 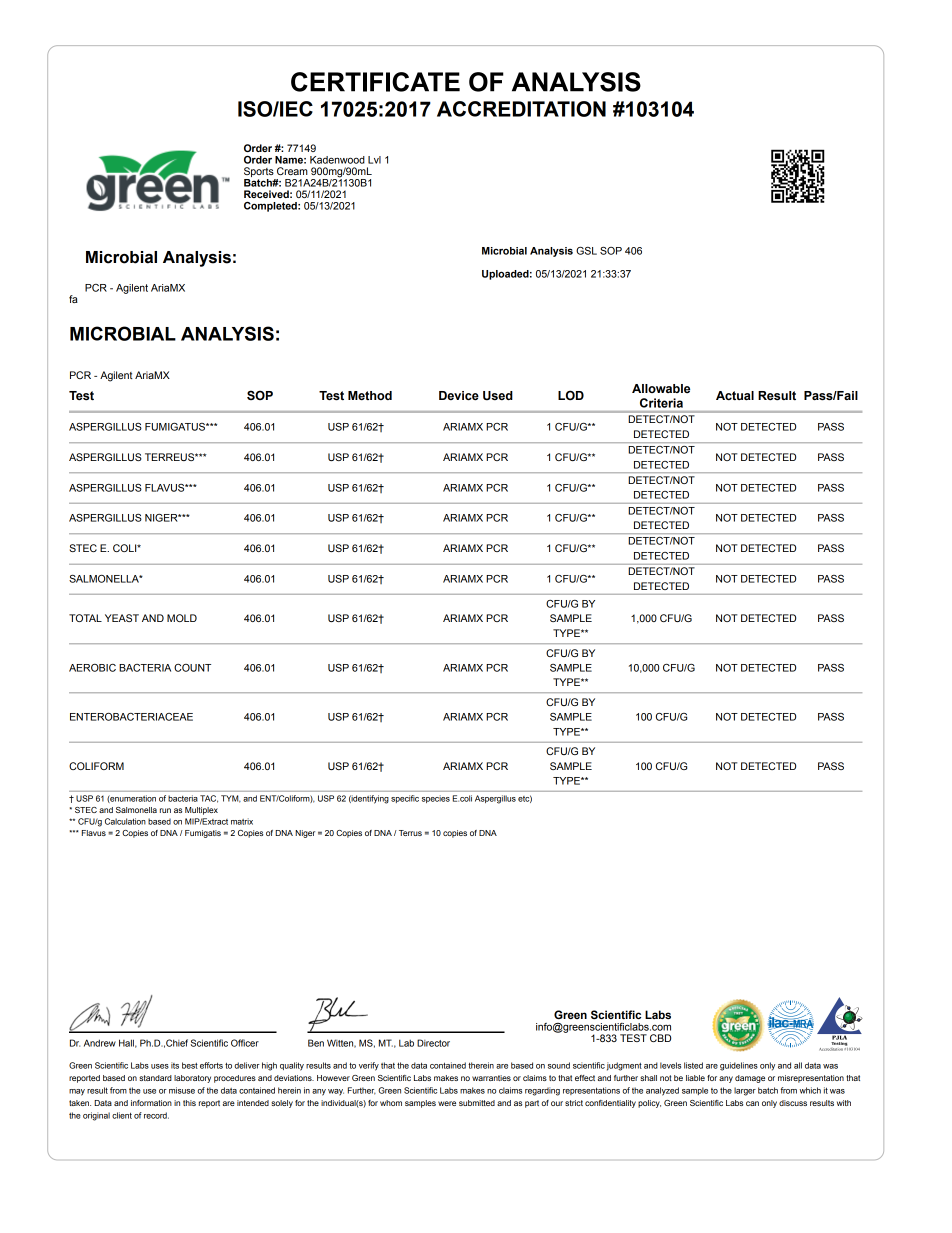 What do you see at coordinates (165, 810) in the image?
I see `run` at bounding box center [165, 810].
